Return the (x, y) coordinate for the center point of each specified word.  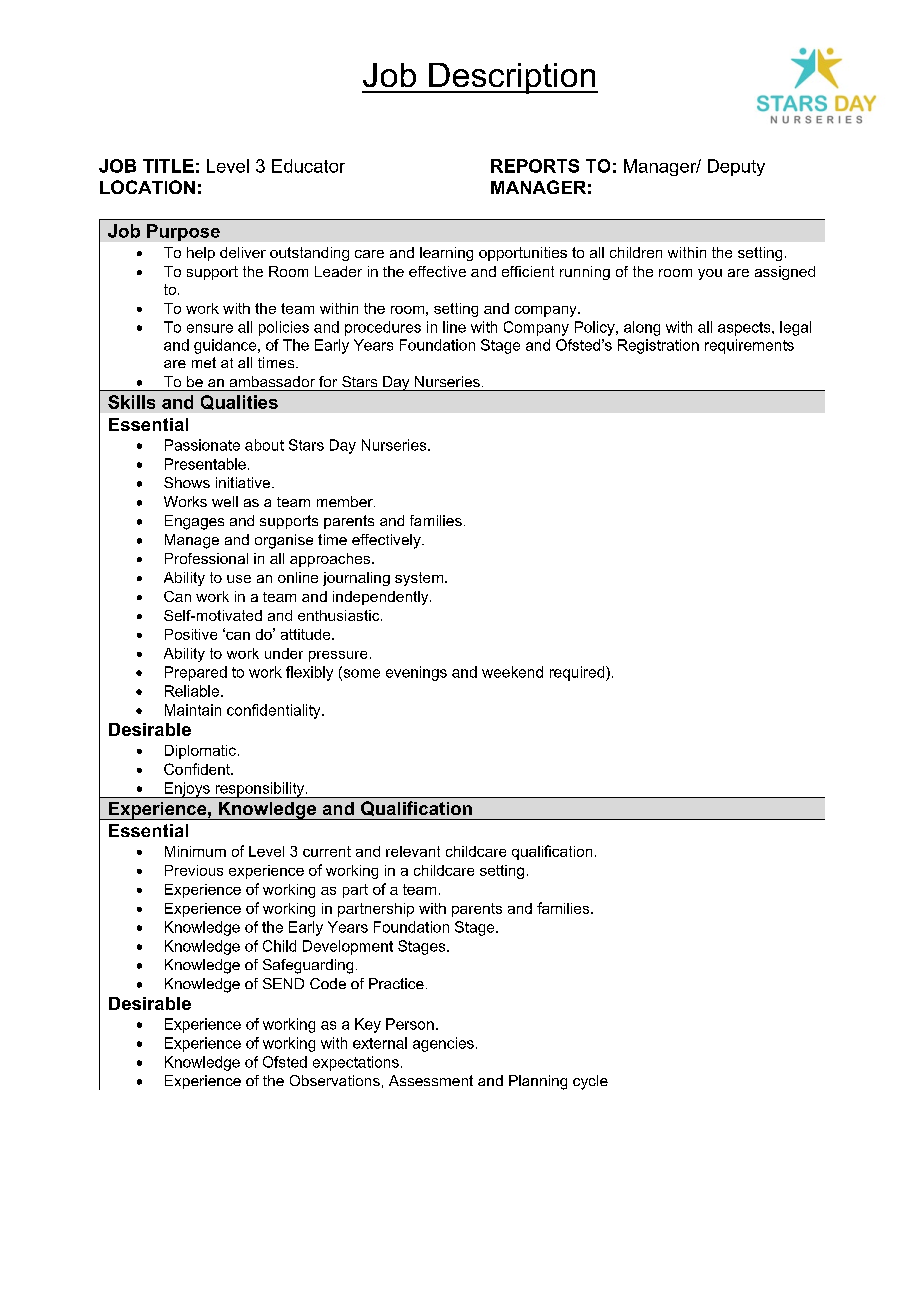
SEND (283, 983)
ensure (210, 328)
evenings (416, 673)
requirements (749, 346)
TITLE (168, 166)
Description (512, 78)
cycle (590, 1082)
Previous (194, 870)
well (225, 501)
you (710, 274)
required (578, 673)
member (346, 501)
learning (446, 254)
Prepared (196, 673)
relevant (413, 851)
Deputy (736, 167)
